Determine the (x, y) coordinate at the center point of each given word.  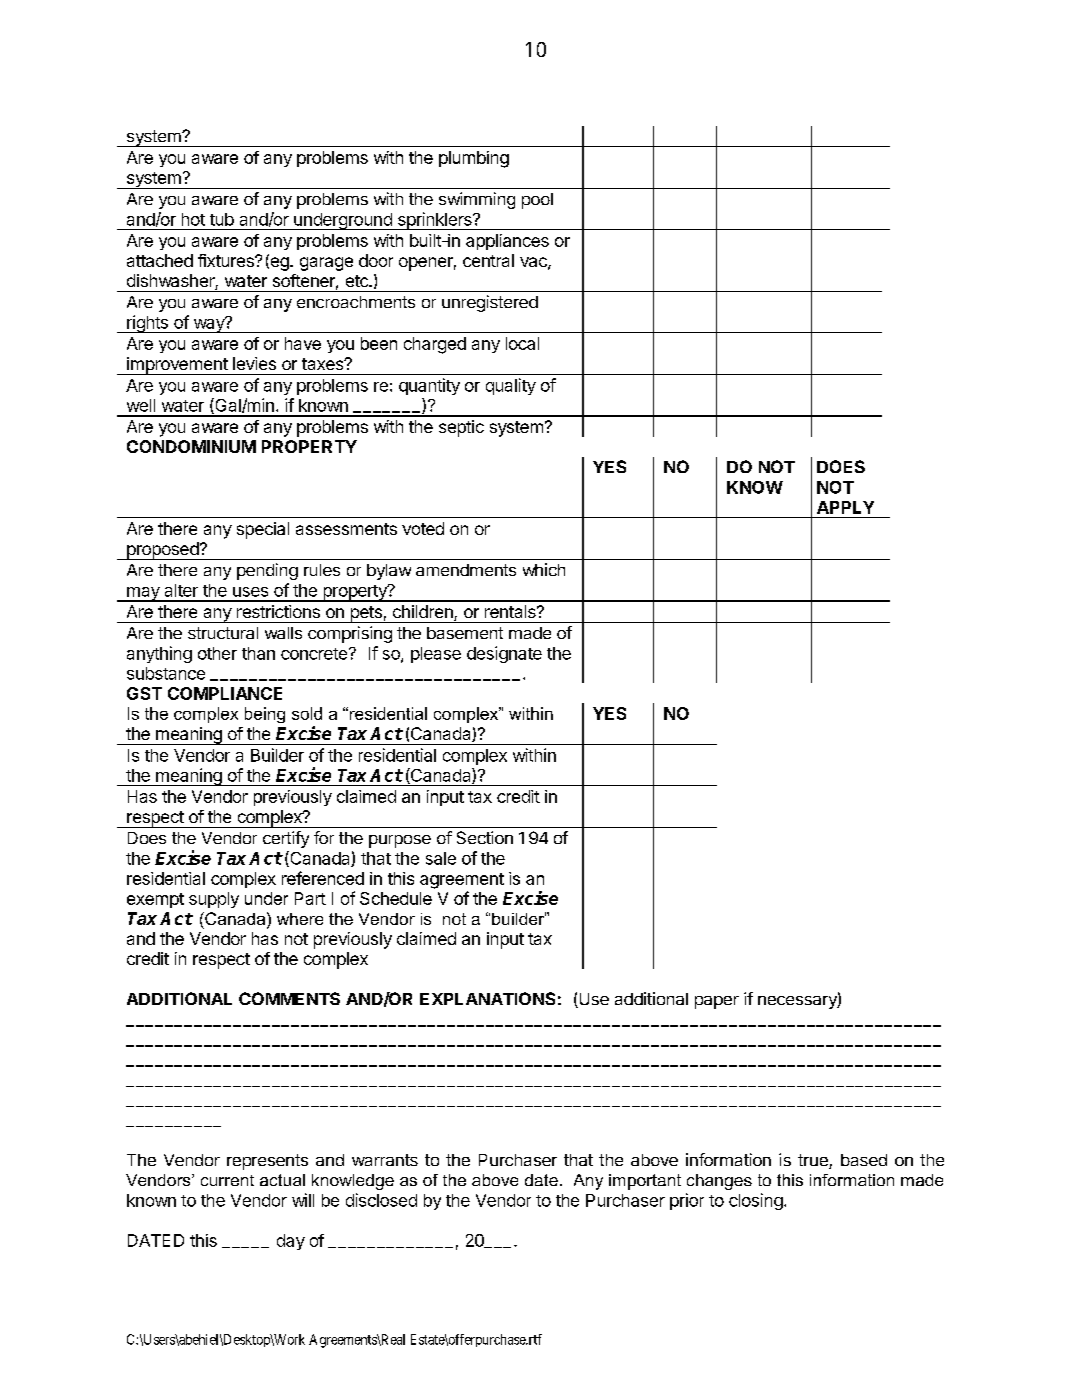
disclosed (381, 1200)
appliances (507, 242)
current (227, 1180)
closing (756, 1201)
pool (537, 201)
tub (222, 219)
